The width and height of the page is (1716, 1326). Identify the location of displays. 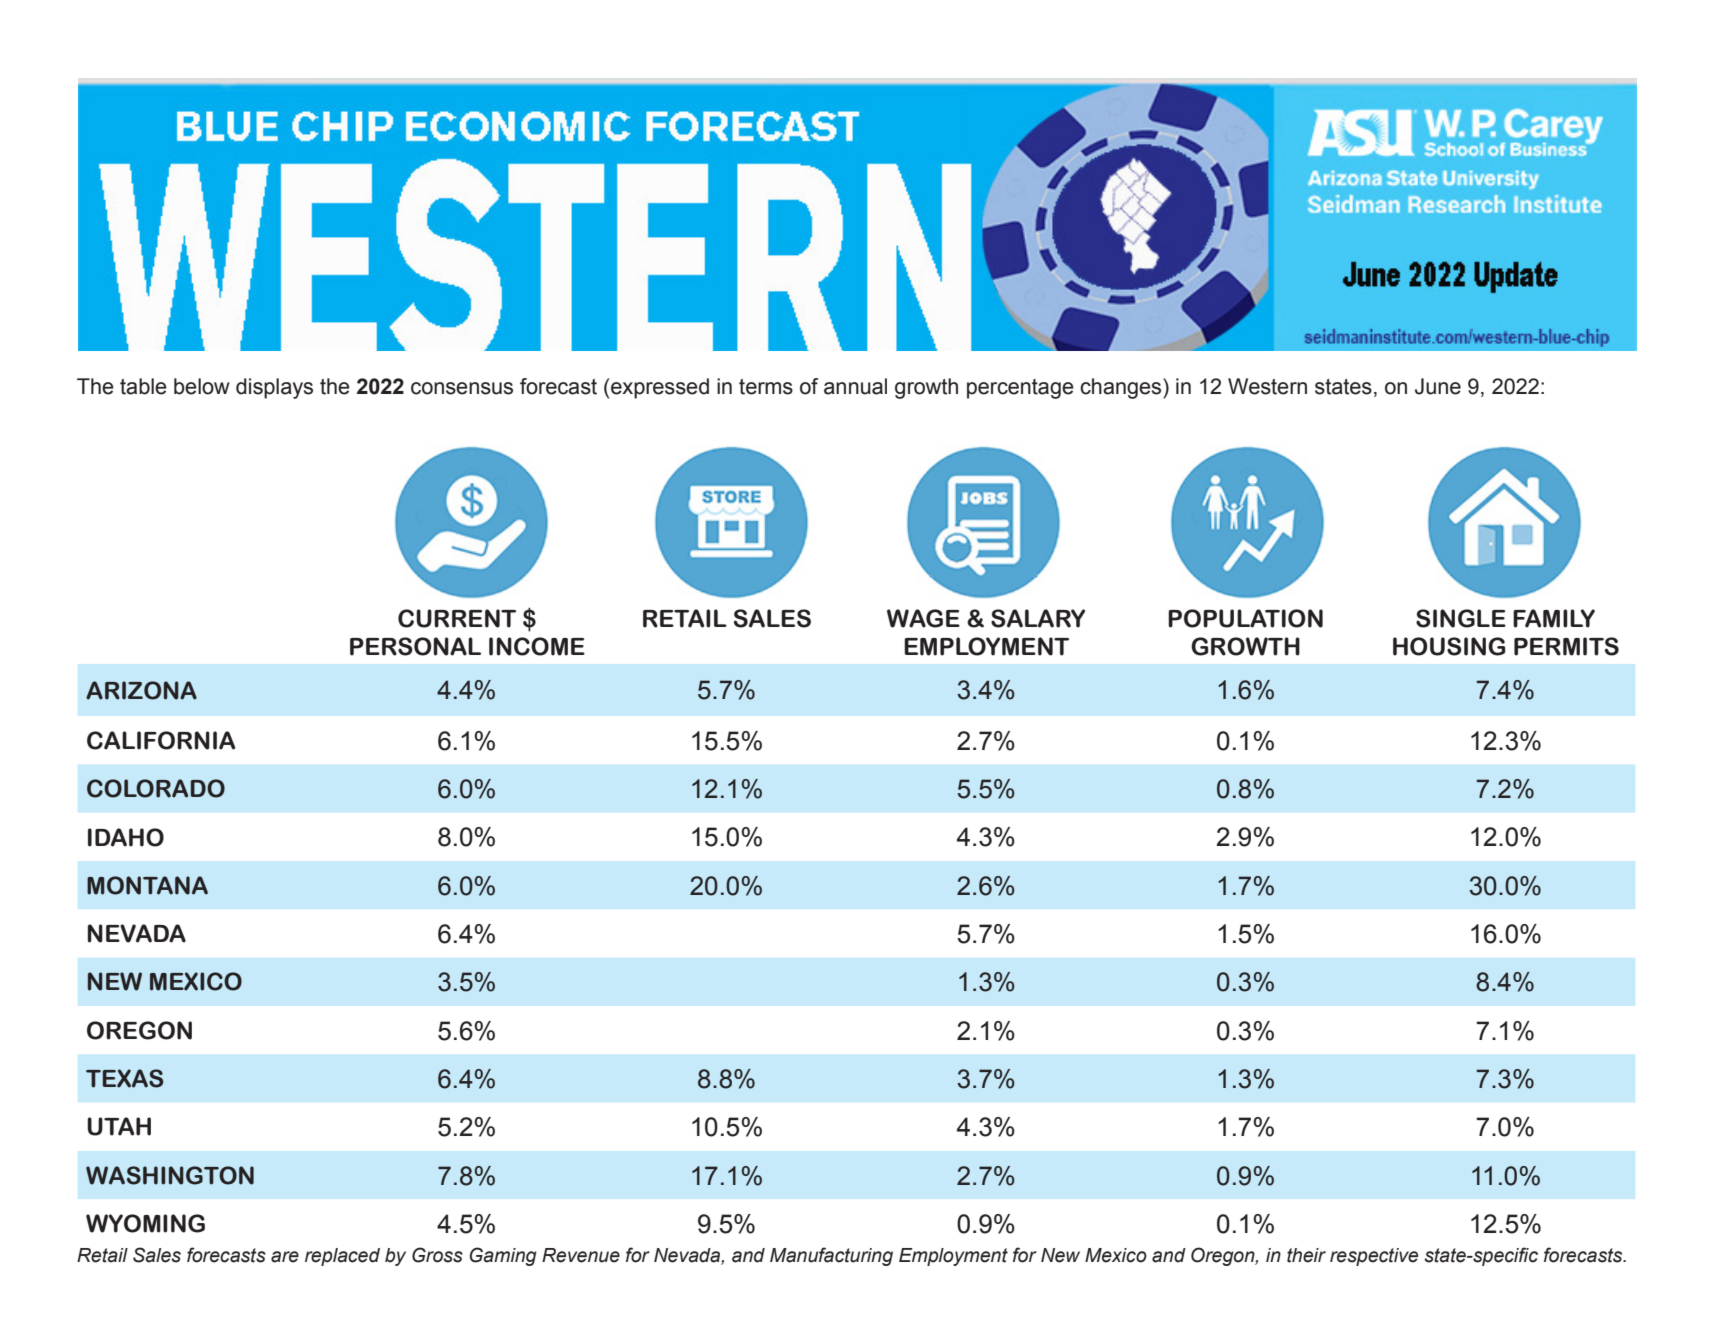
(274, 388).
